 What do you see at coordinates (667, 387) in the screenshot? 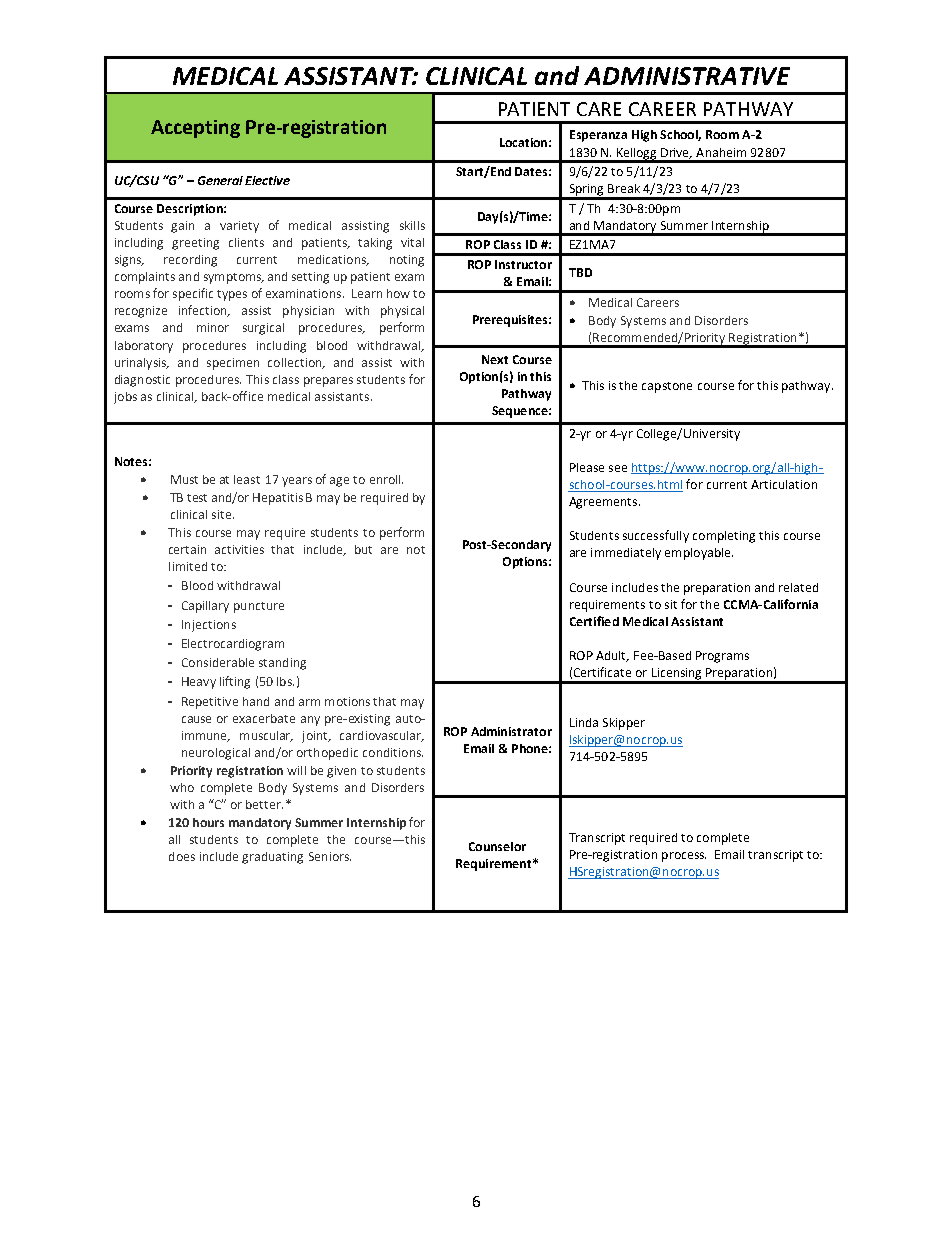
I see `capstone` at bounding box center [667, 387].
